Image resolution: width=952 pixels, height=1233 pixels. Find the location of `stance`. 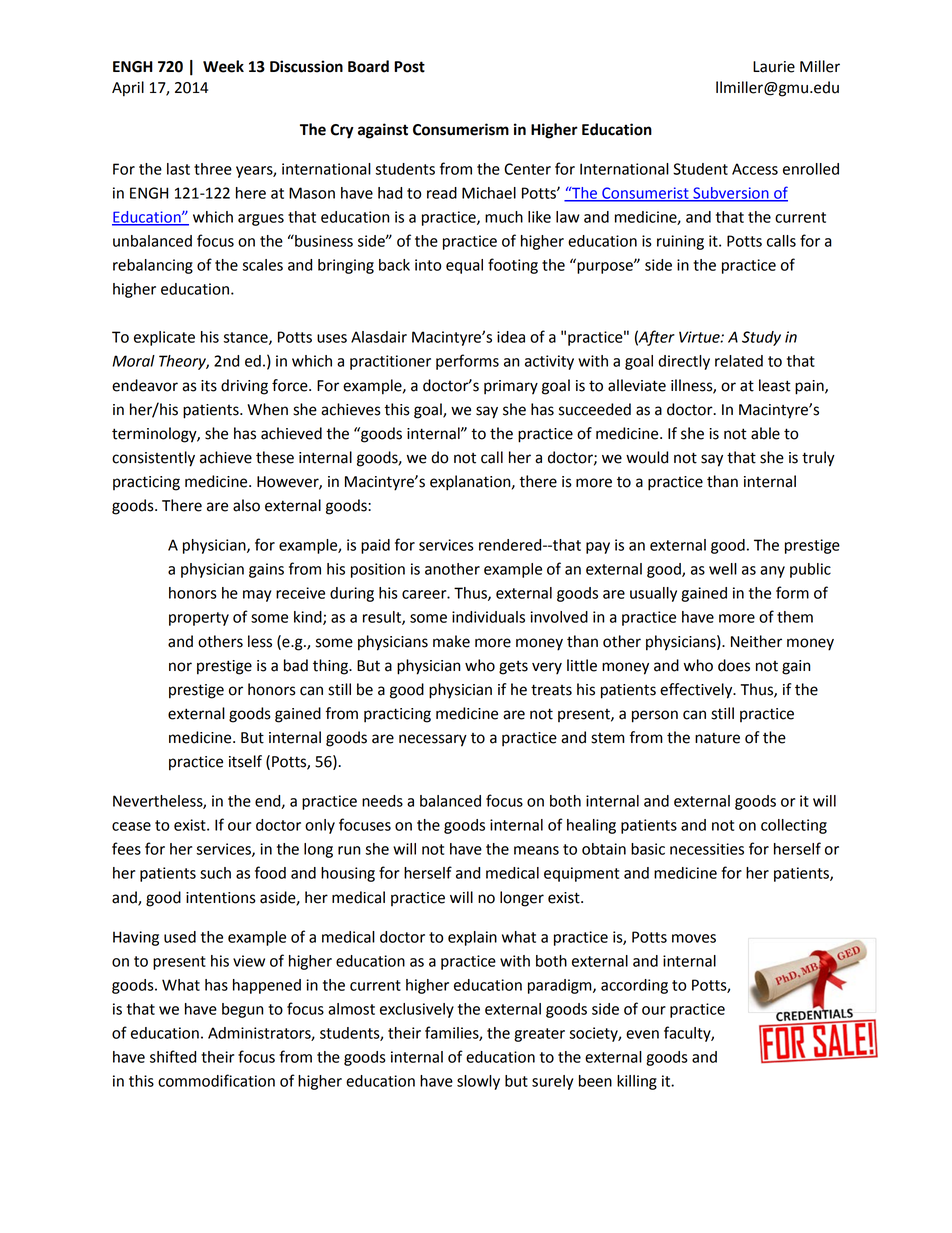

stance is located at coordinates (247, 338).
